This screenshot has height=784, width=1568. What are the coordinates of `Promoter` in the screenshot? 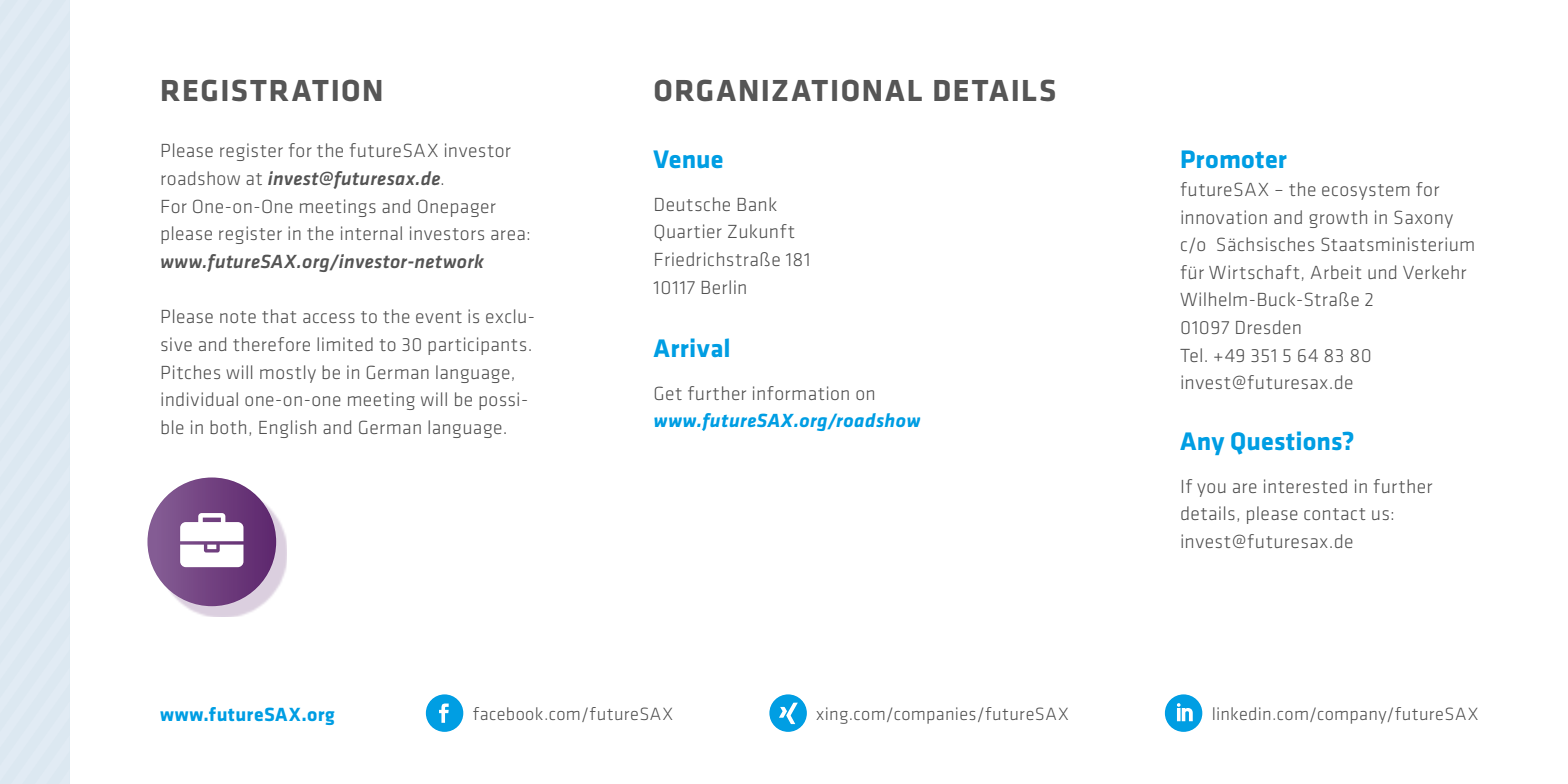 It's located at (1234, 159).
